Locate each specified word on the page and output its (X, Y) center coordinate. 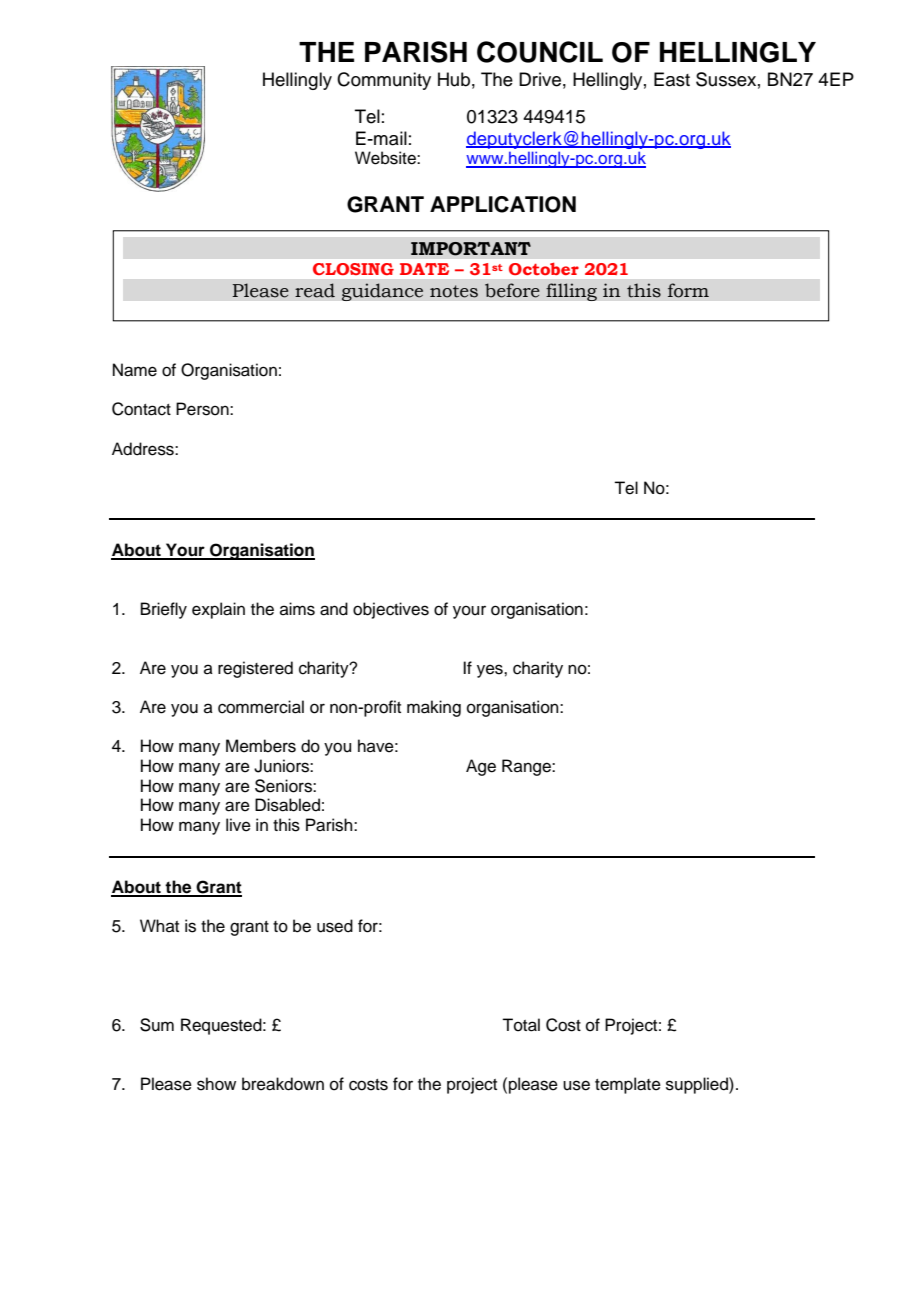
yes (491, 671)
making (434, 708)
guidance (382, 292)
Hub (454, 79)
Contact (141, 409)
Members (261, 746)
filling (571, 292)
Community (384, 81)
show (216, 1084)
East (672, 79)
